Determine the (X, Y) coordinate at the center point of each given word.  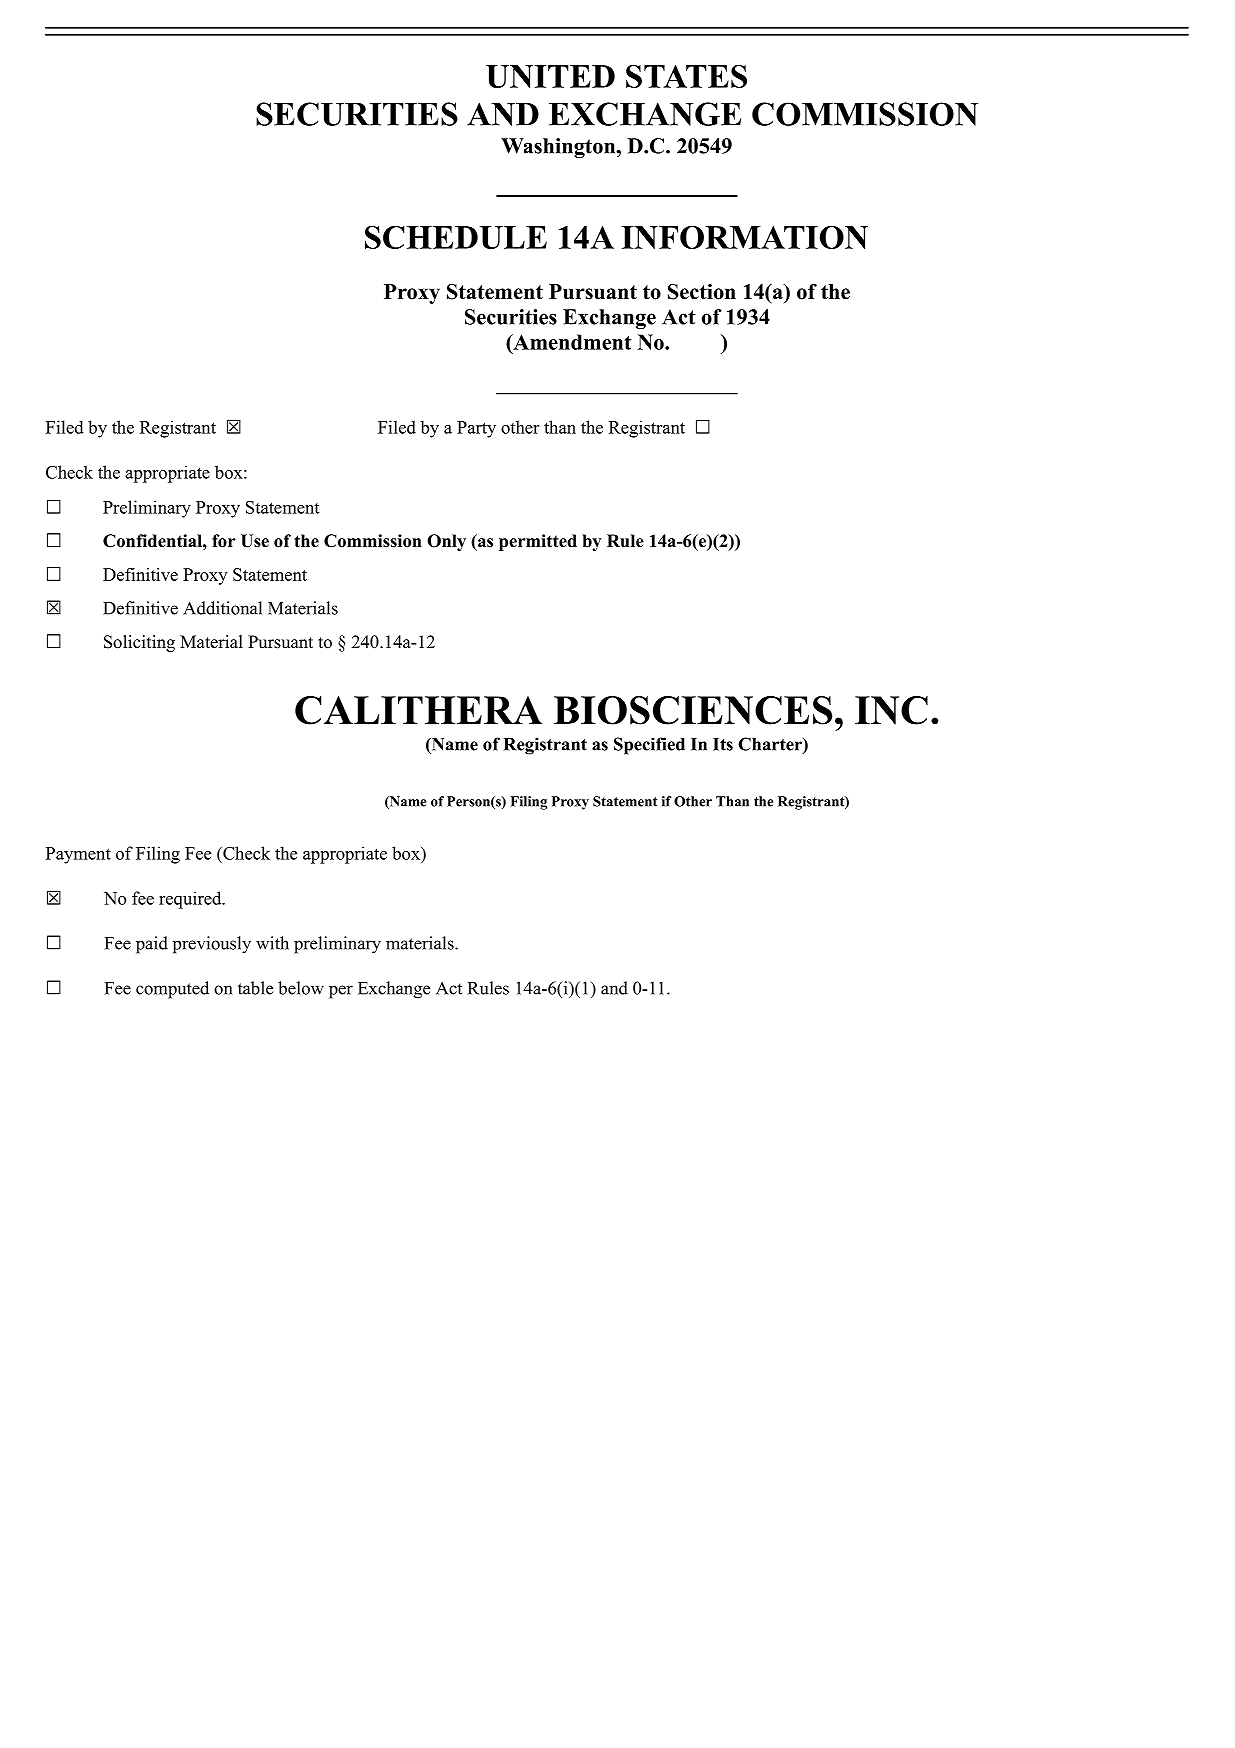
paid (152, 945)
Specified (649, 746)
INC (891, 710)
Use (255, 541)
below (301, 988)
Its (723, 744)
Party (476, 429)
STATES (686, 76)
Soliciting (139, 643)
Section (702, 292)
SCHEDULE (456, 237)
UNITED (550, 76)
